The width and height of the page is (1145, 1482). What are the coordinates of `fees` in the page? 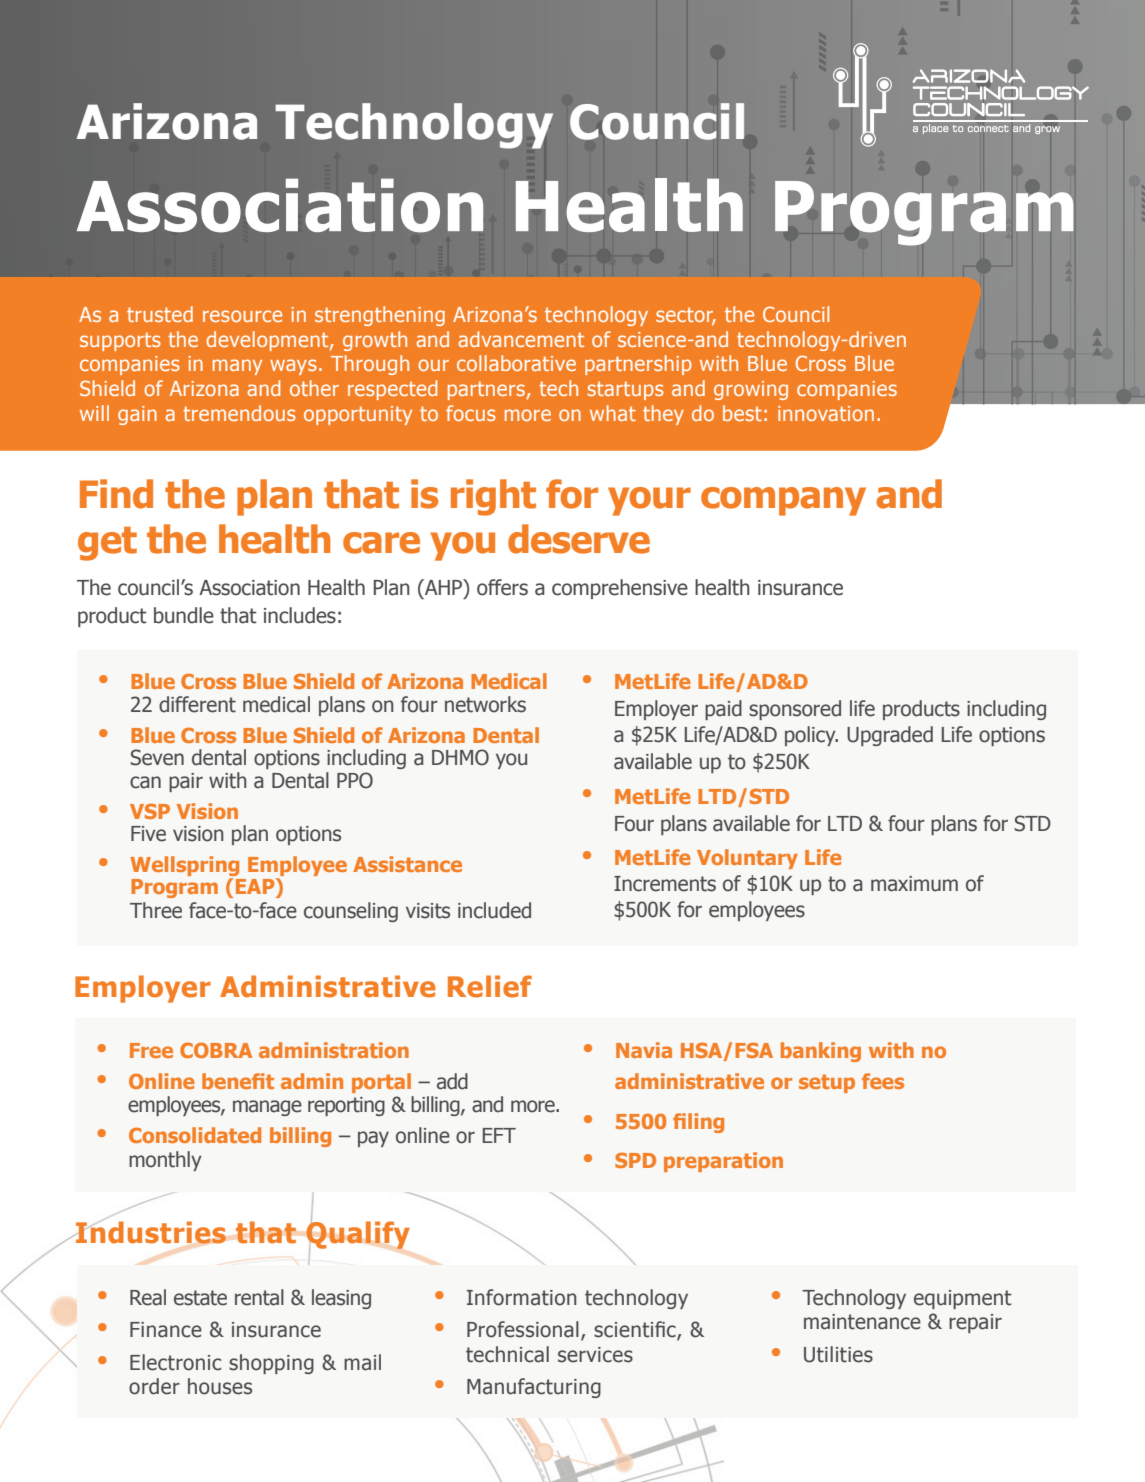 It's located at (883, 1081).
